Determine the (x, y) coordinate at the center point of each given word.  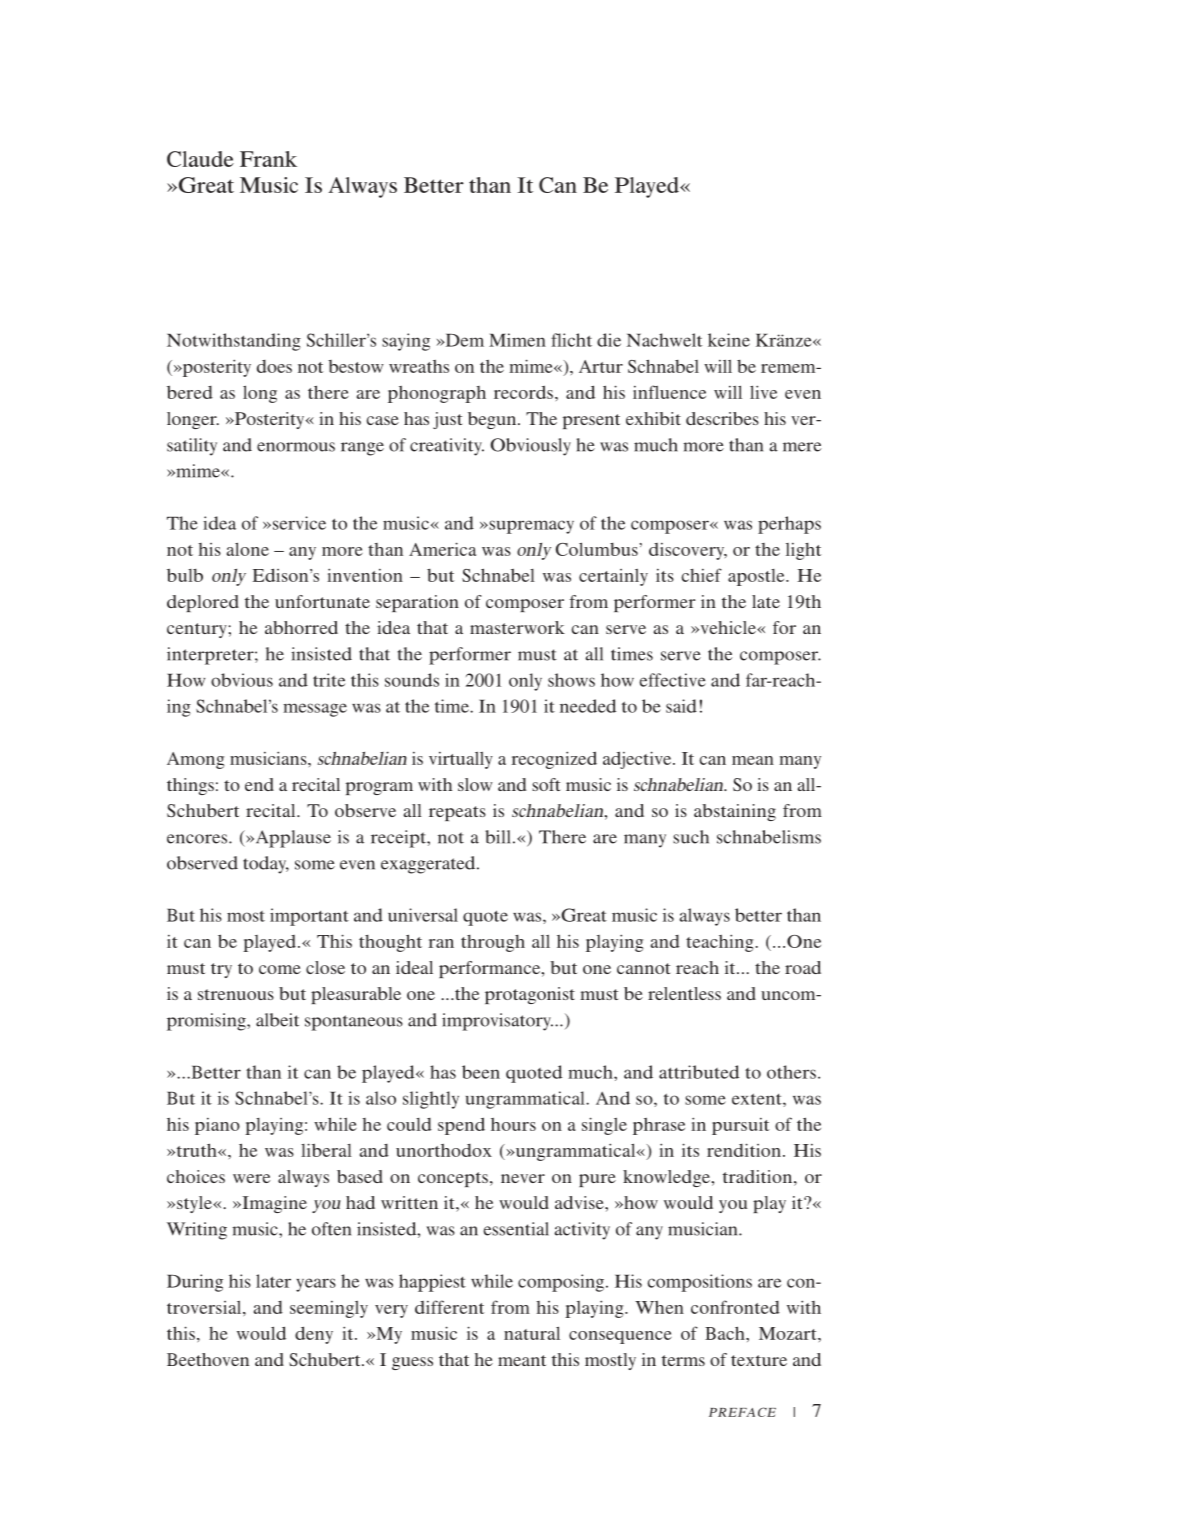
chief (702, 575)
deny (314, 1335)
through (493, 943)
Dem (463, 340)
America (442, 549)
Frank (268, 159)
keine (729, 340)
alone (248, 549)
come (280, 969)
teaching (721, 943)
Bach (726, 1333)
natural (532, 1333)
